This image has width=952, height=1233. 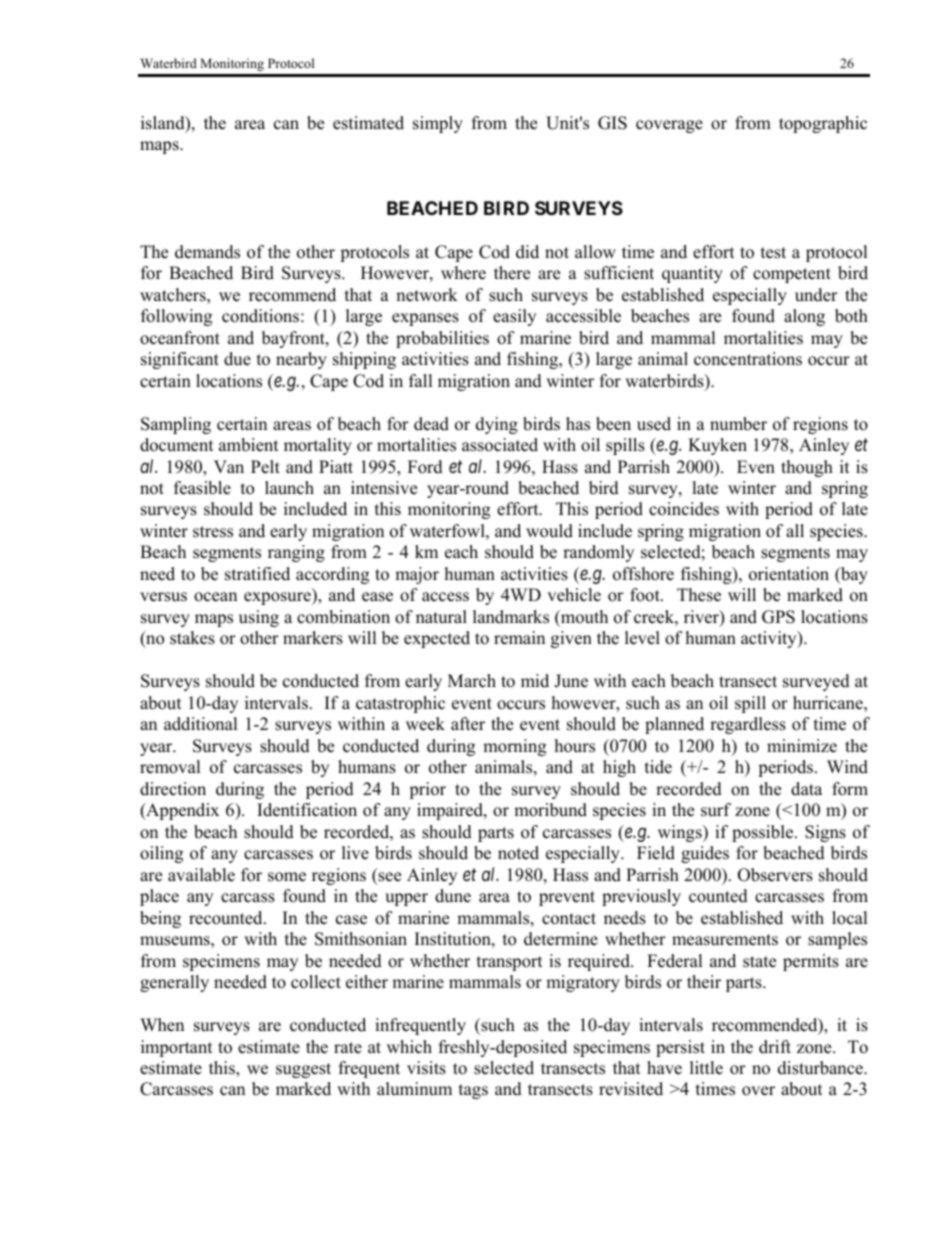 I want to click on noted, so click(x=518, y=853).
